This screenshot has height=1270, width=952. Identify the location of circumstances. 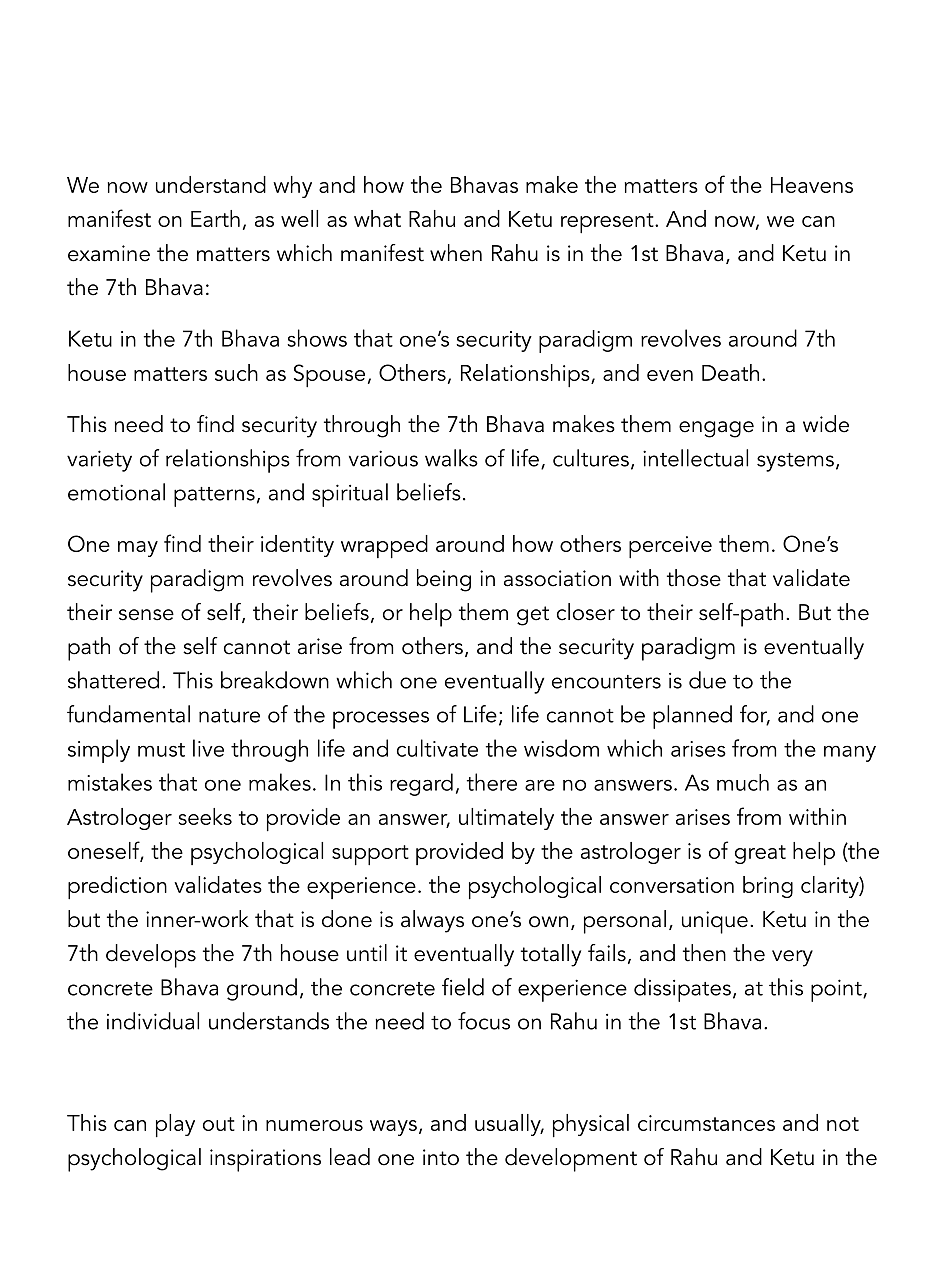
(706, 1123).
